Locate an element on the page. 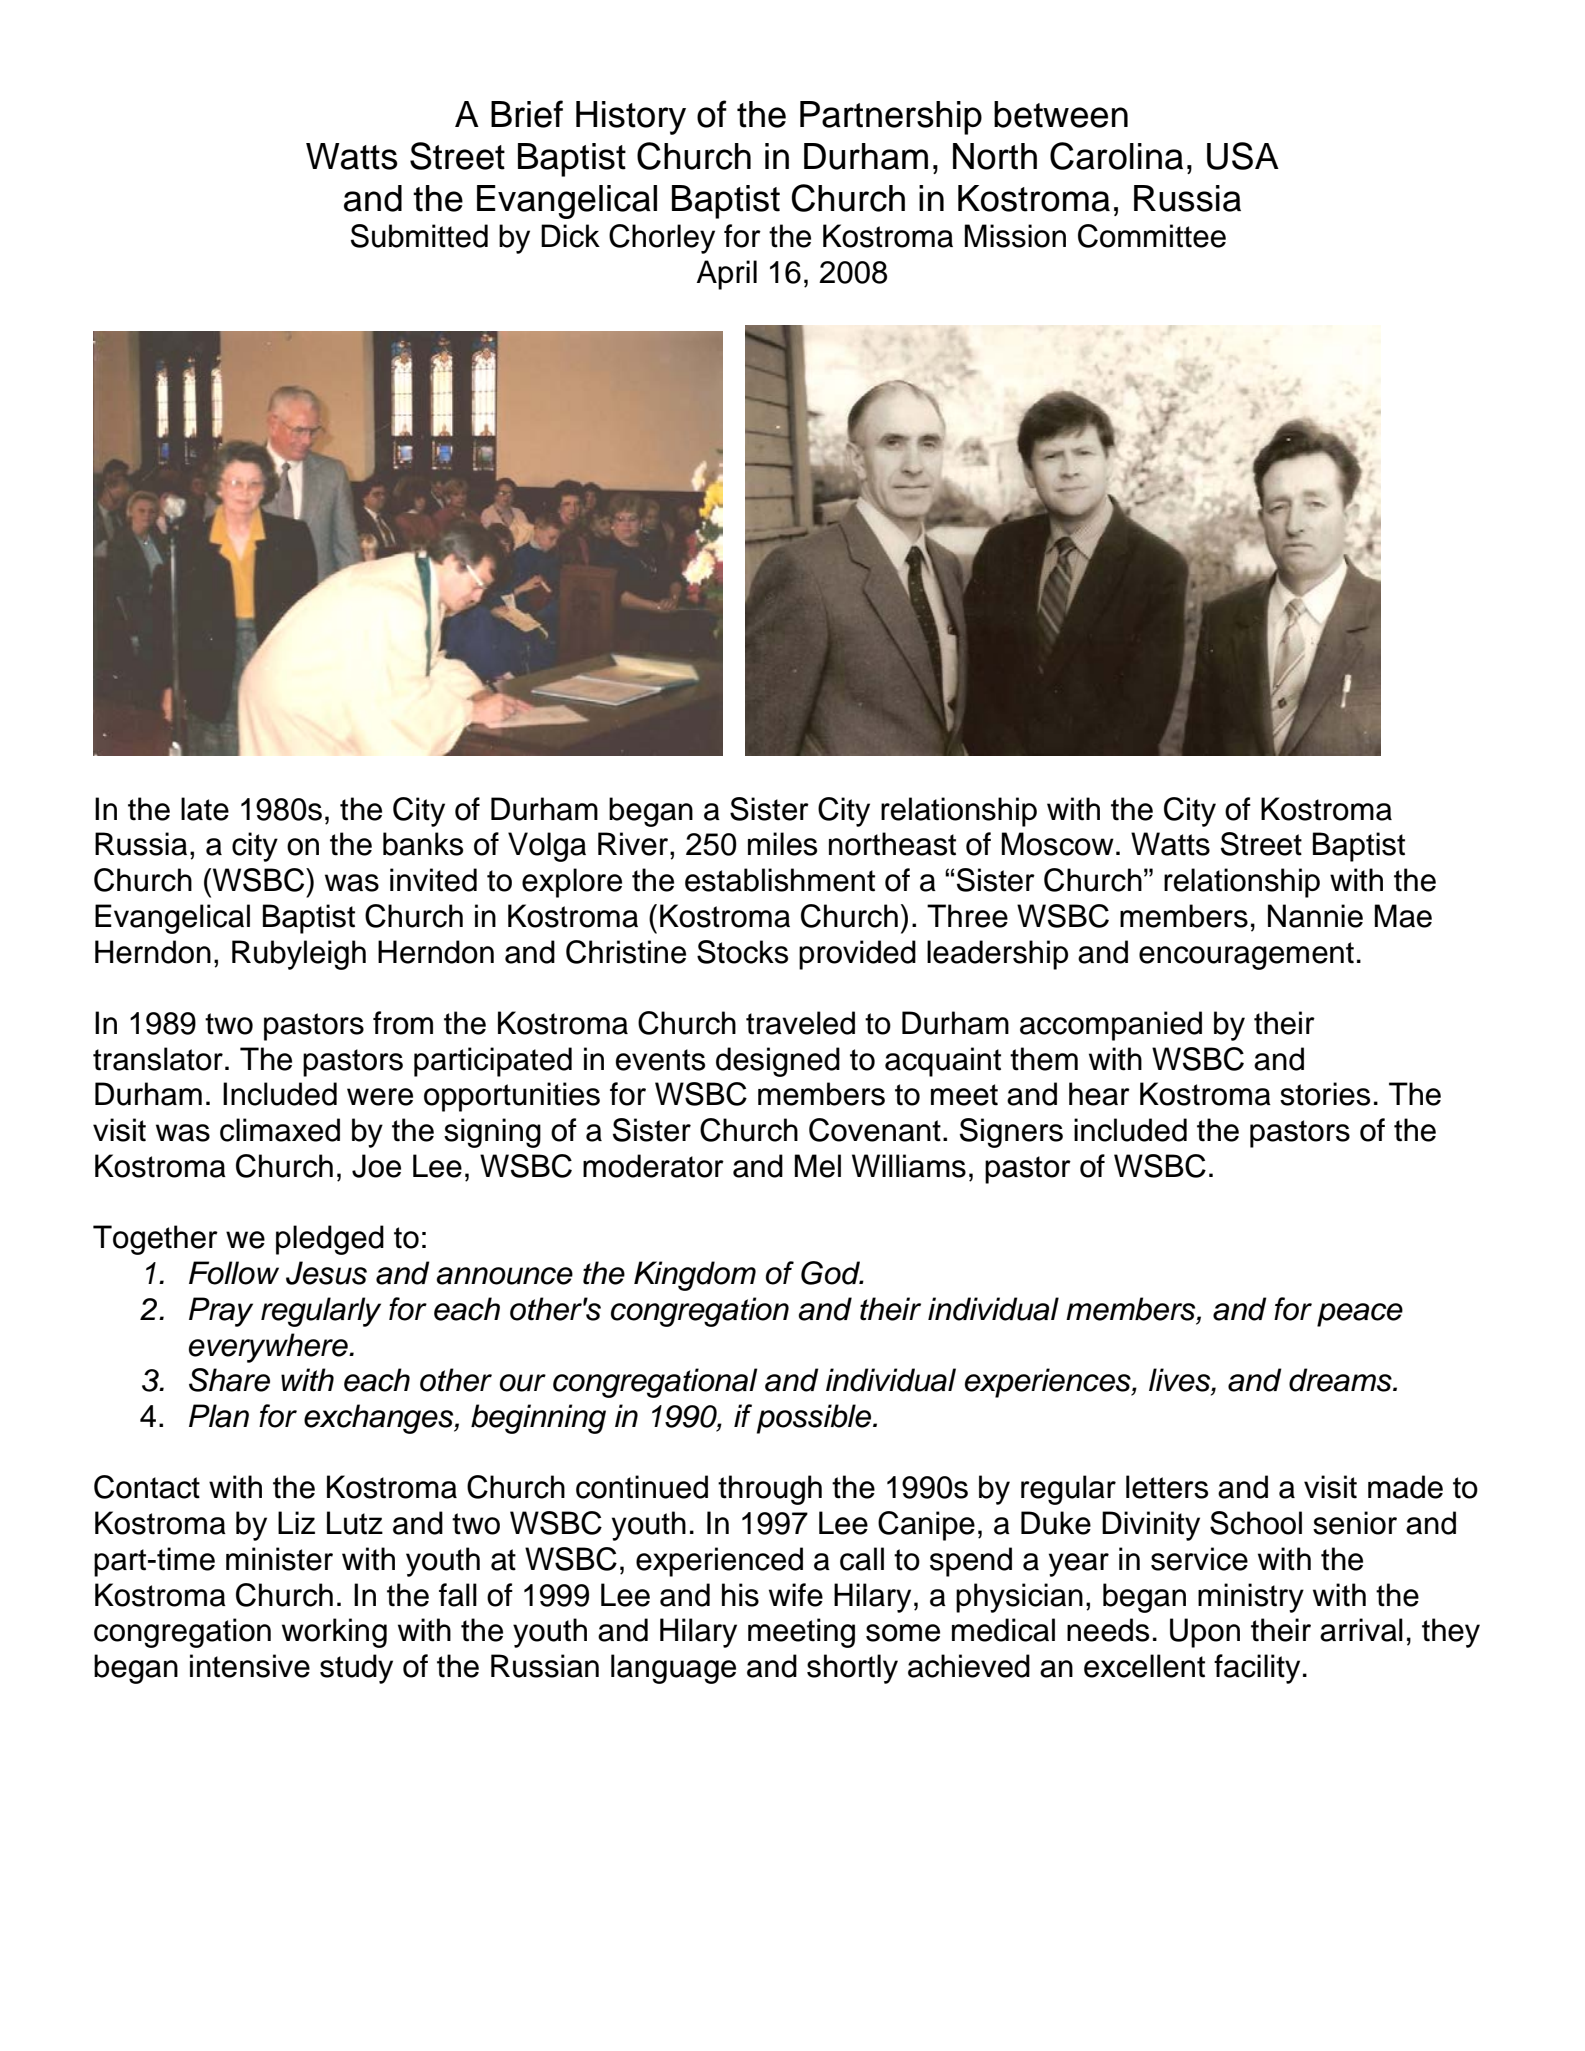 The width and height of the page is (1585, 2051). God is located at coordinates (831, 1273).
